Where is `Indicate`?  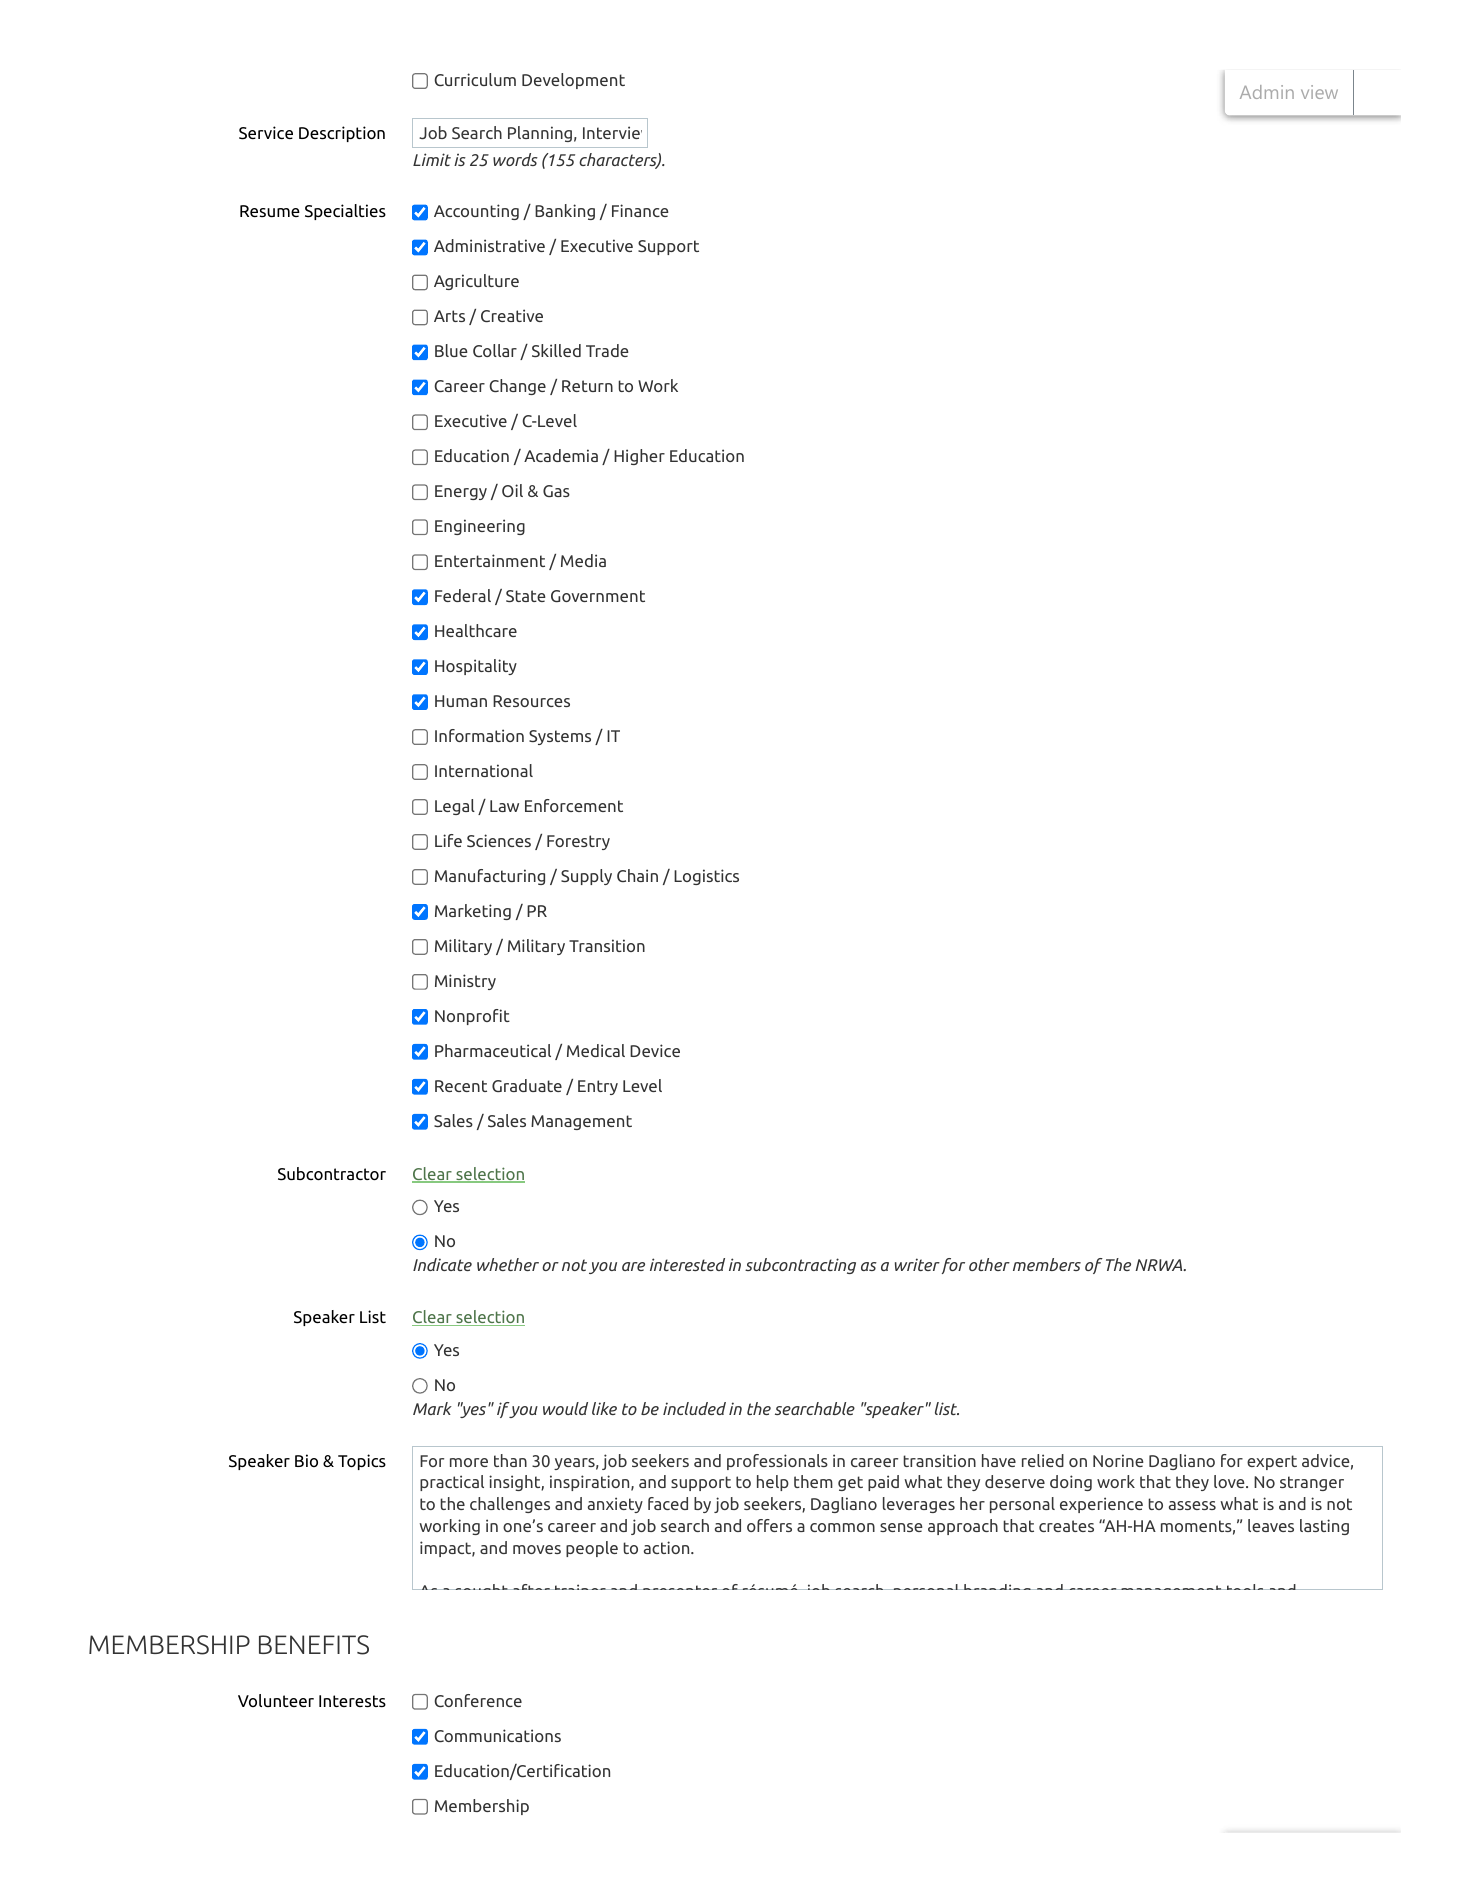
Indicate is located at coordinates (442, 1264).
